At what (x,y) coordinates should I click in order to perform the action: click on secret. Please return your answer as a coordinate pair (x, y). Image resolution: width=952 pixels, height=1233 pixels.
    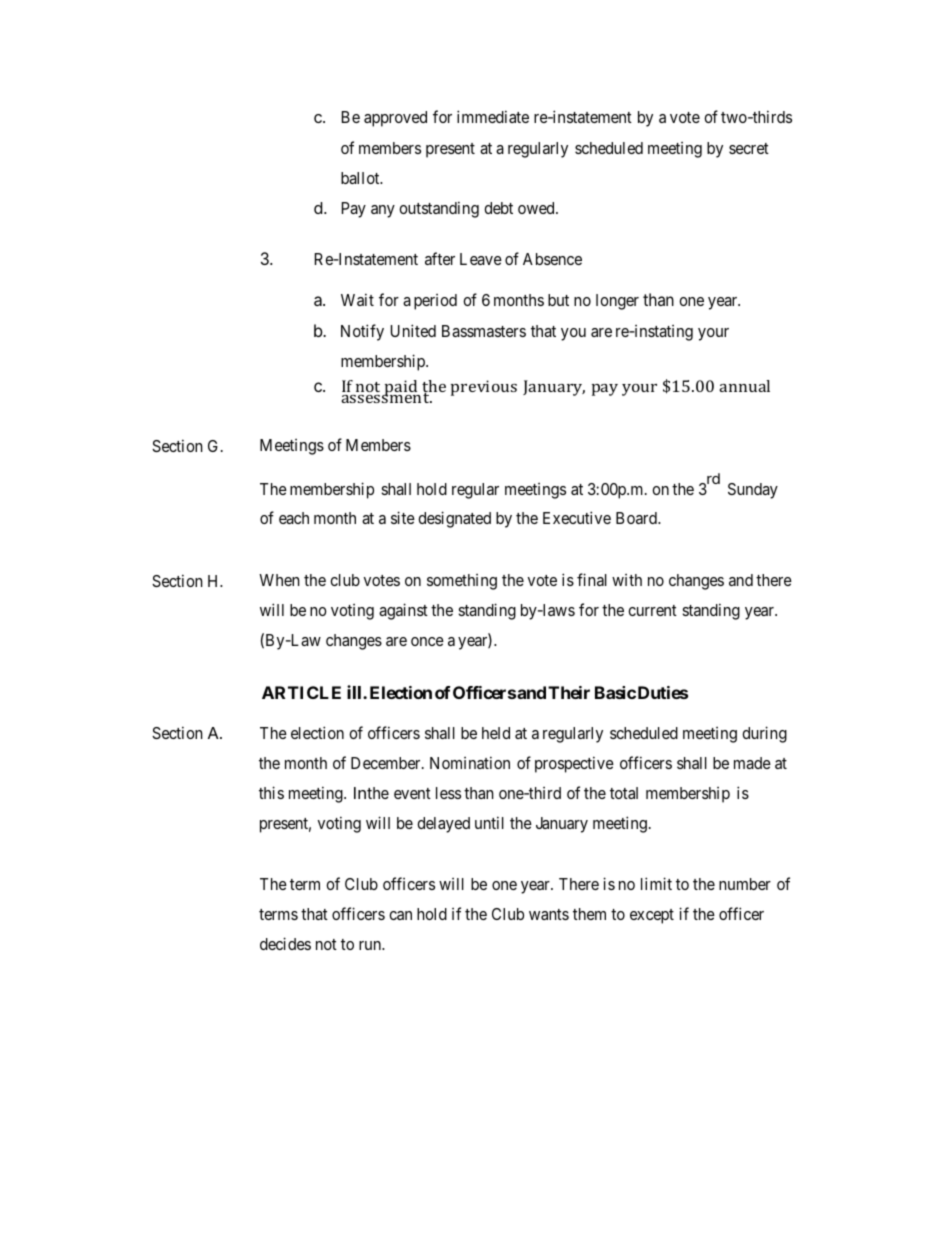
    Looking at the image, I should click on (749, 148).
